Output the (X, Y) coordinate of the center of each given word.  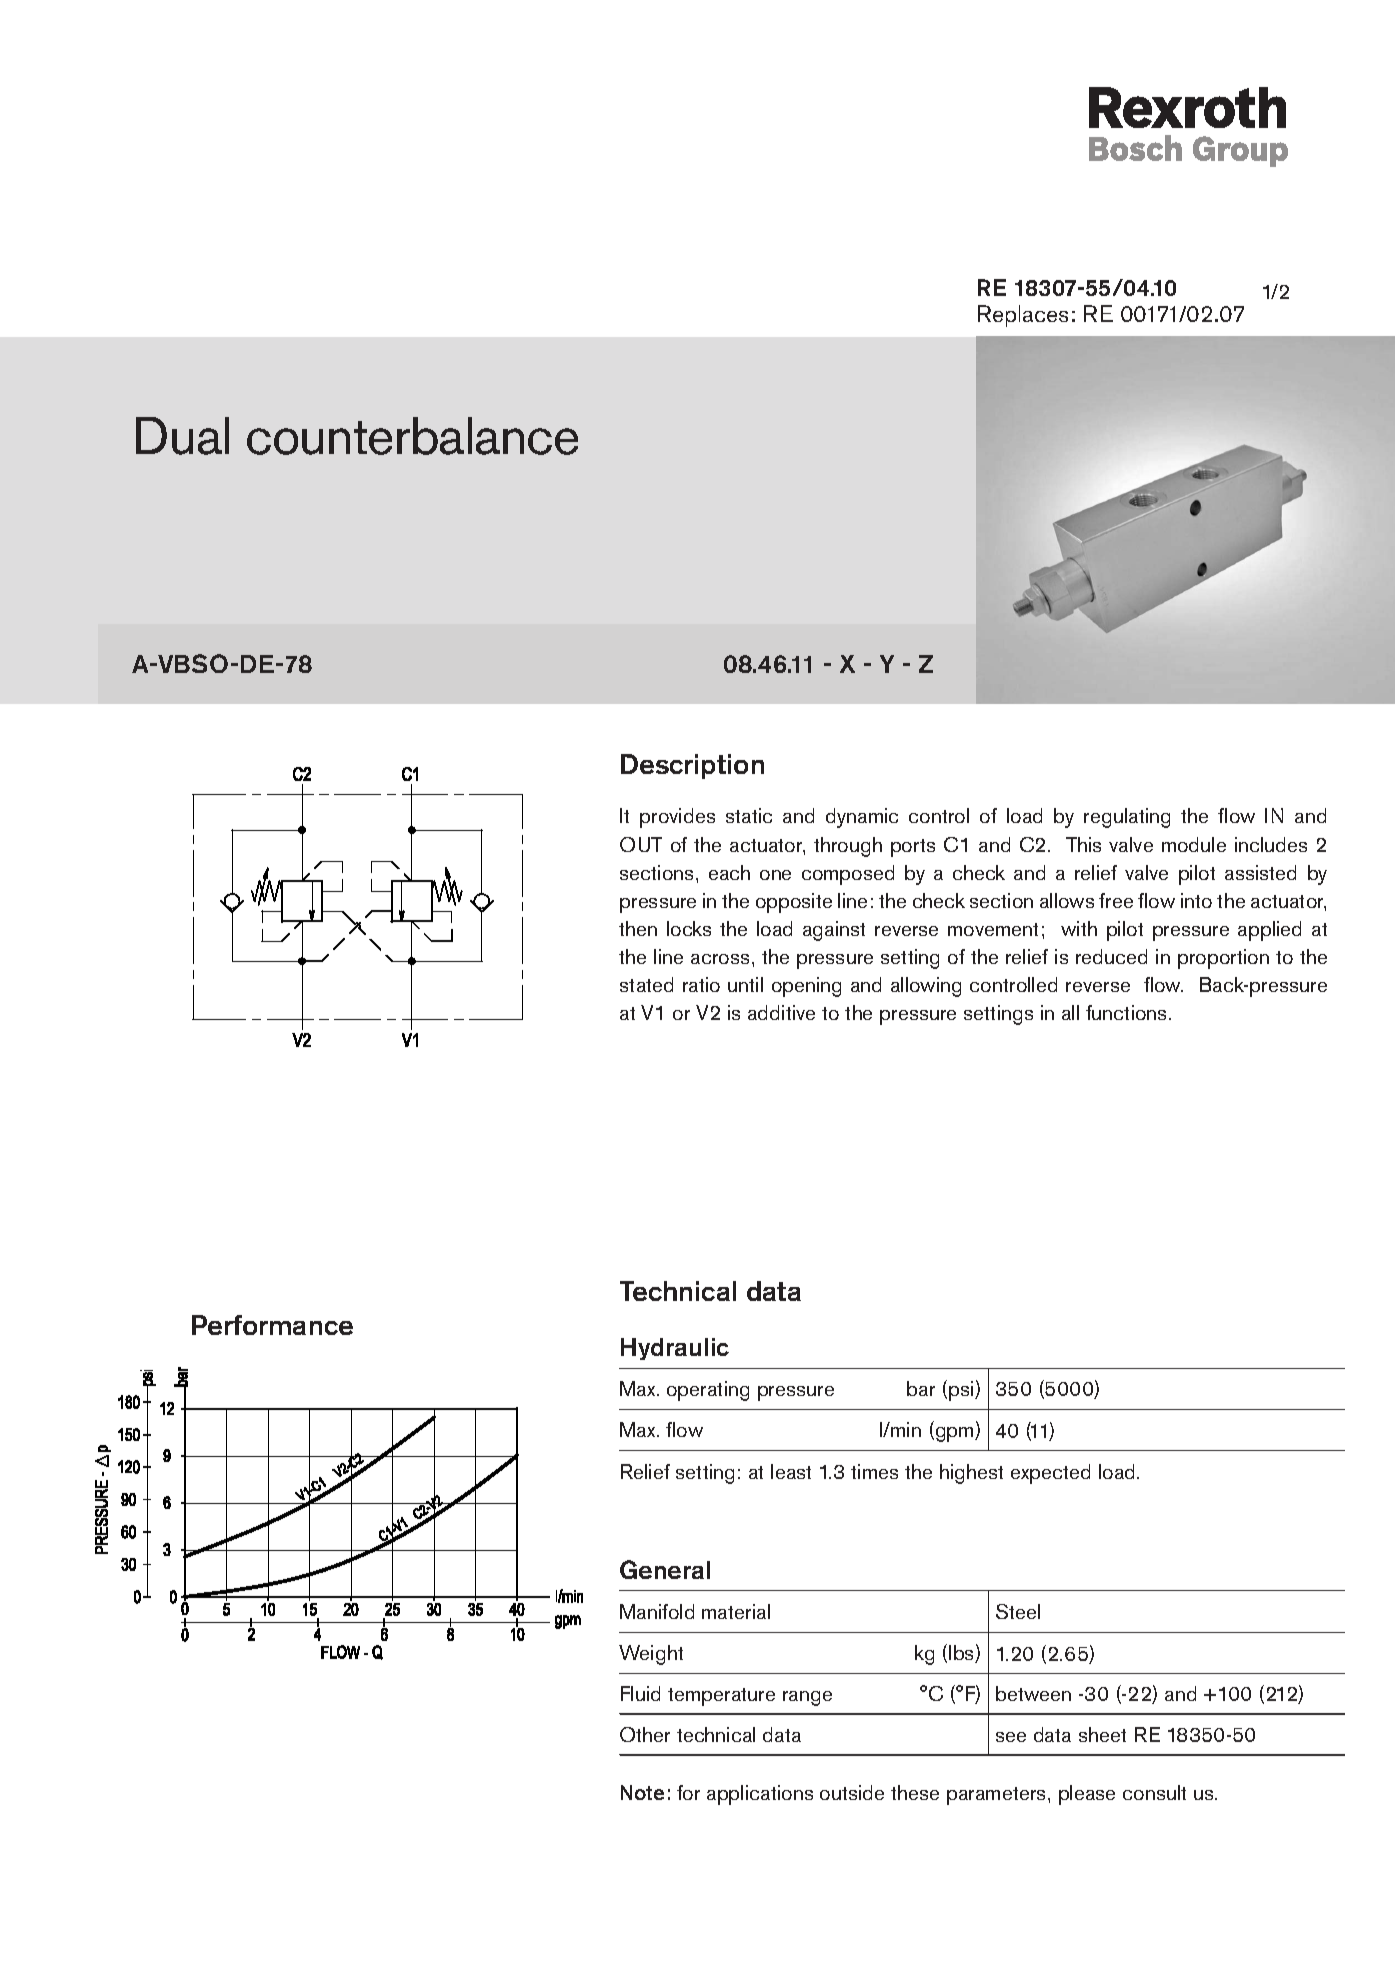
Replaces (1023, 316)
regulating (1127, 818)
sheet (1102, 1734)
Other (645, 1734)
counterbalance (412, 436)
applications (760, 1795)
